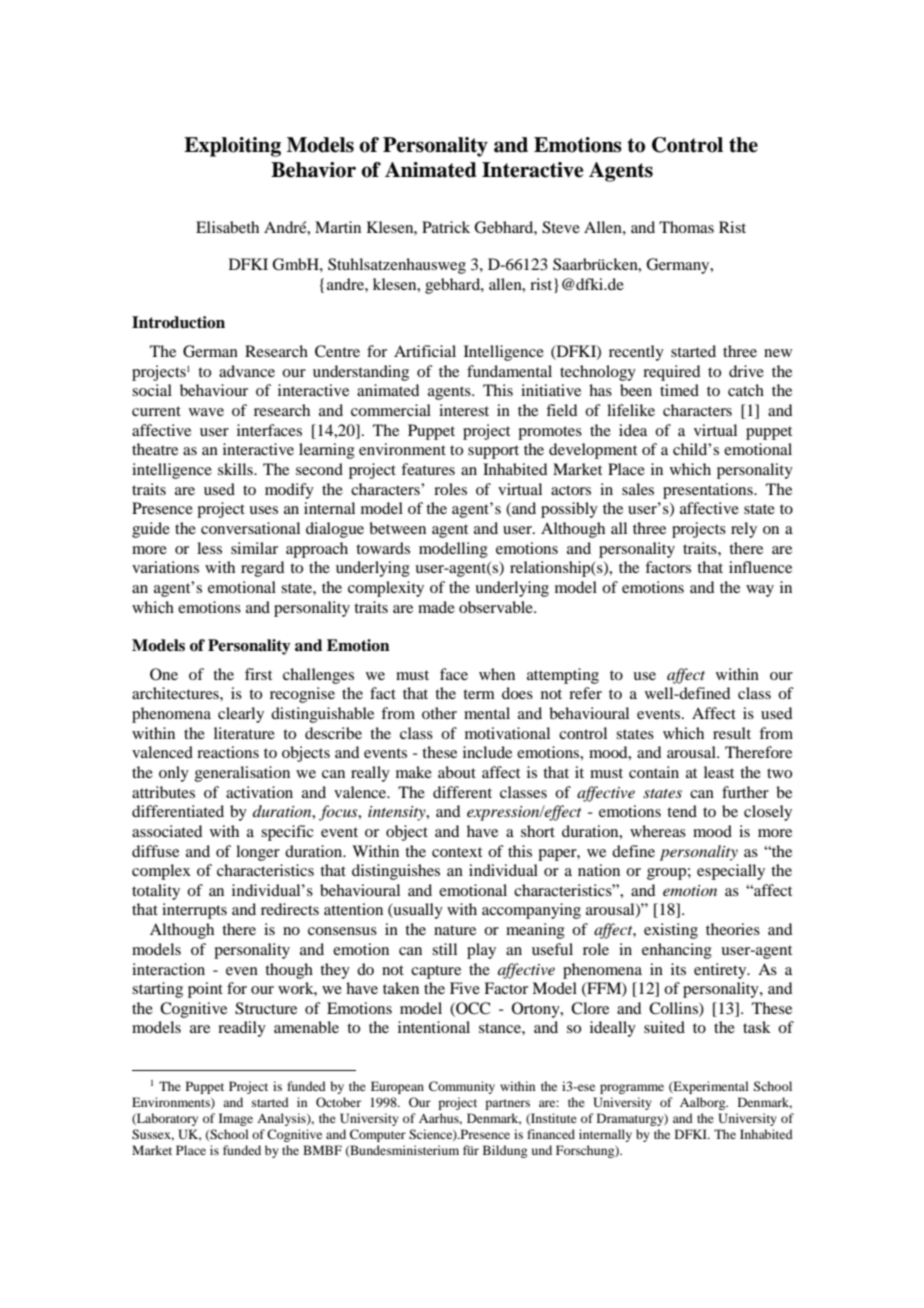  Describe the element at coordinates (446, 227) in the document. I see `Patrick` at that location.
